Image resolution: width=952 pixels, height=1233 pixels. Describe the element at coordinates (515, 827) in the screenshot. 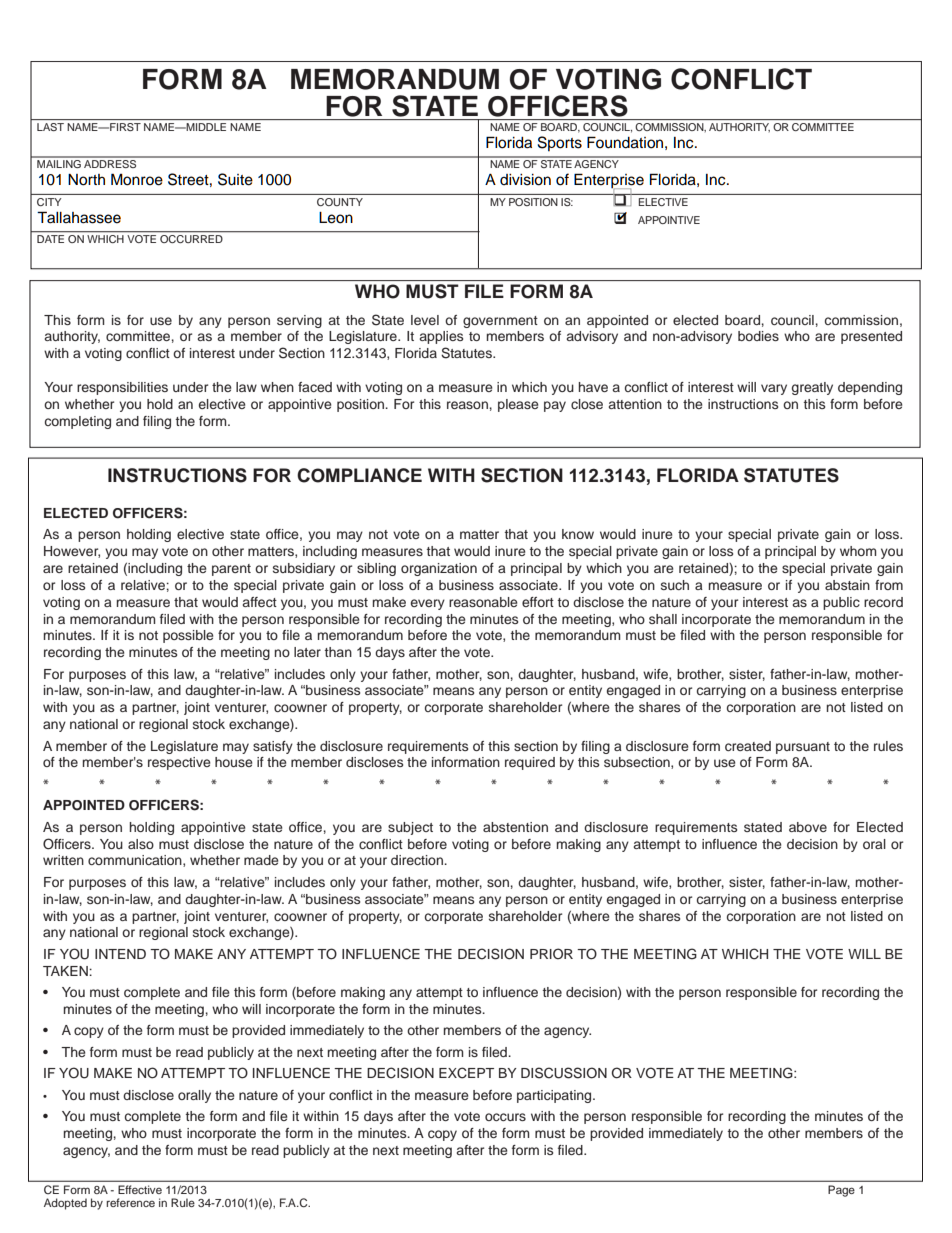

I see `abstention` at that location.
